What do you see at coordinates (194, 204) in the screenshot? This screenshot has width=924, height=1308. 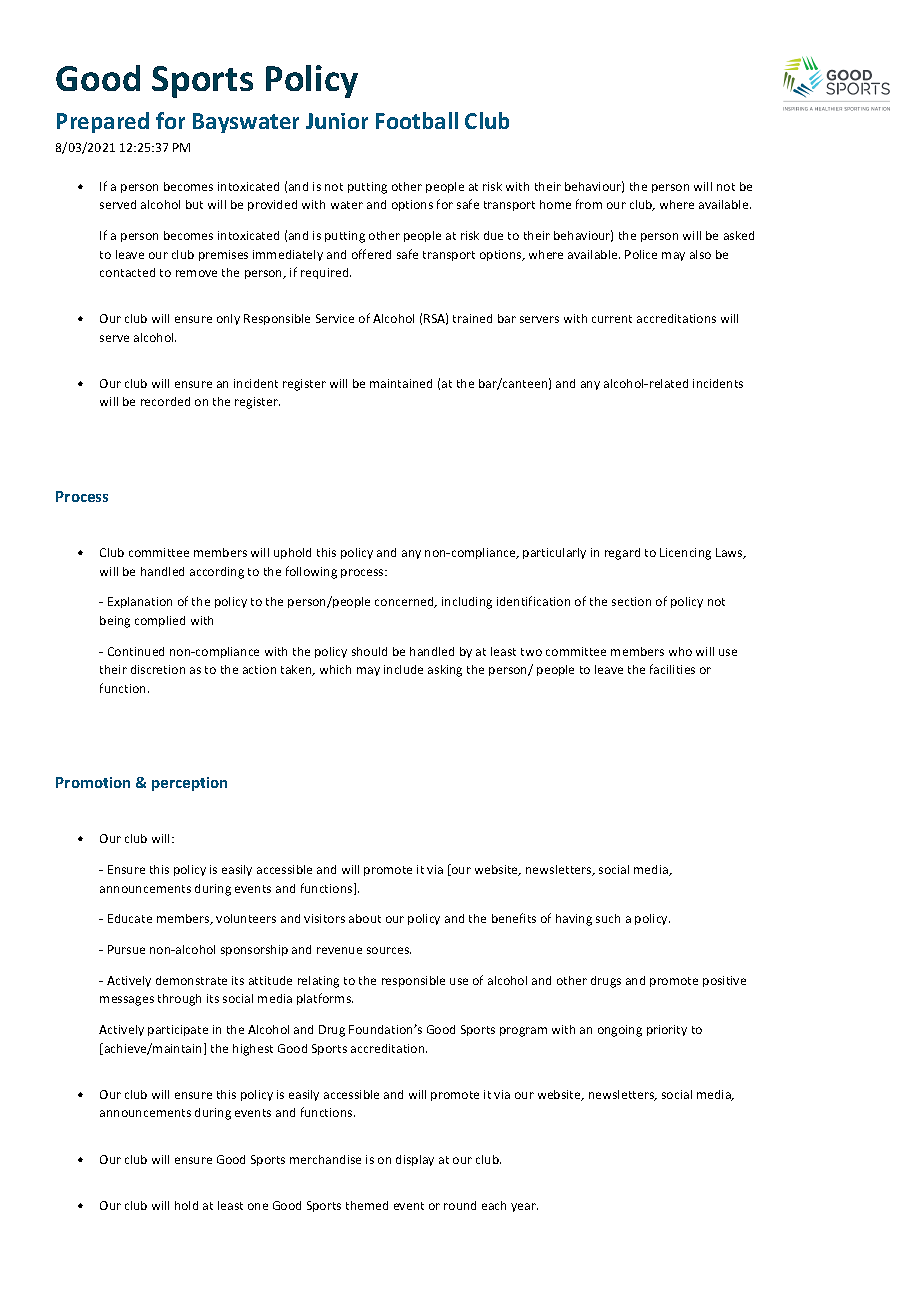 I see `but` at bounding box center [194, 204].
